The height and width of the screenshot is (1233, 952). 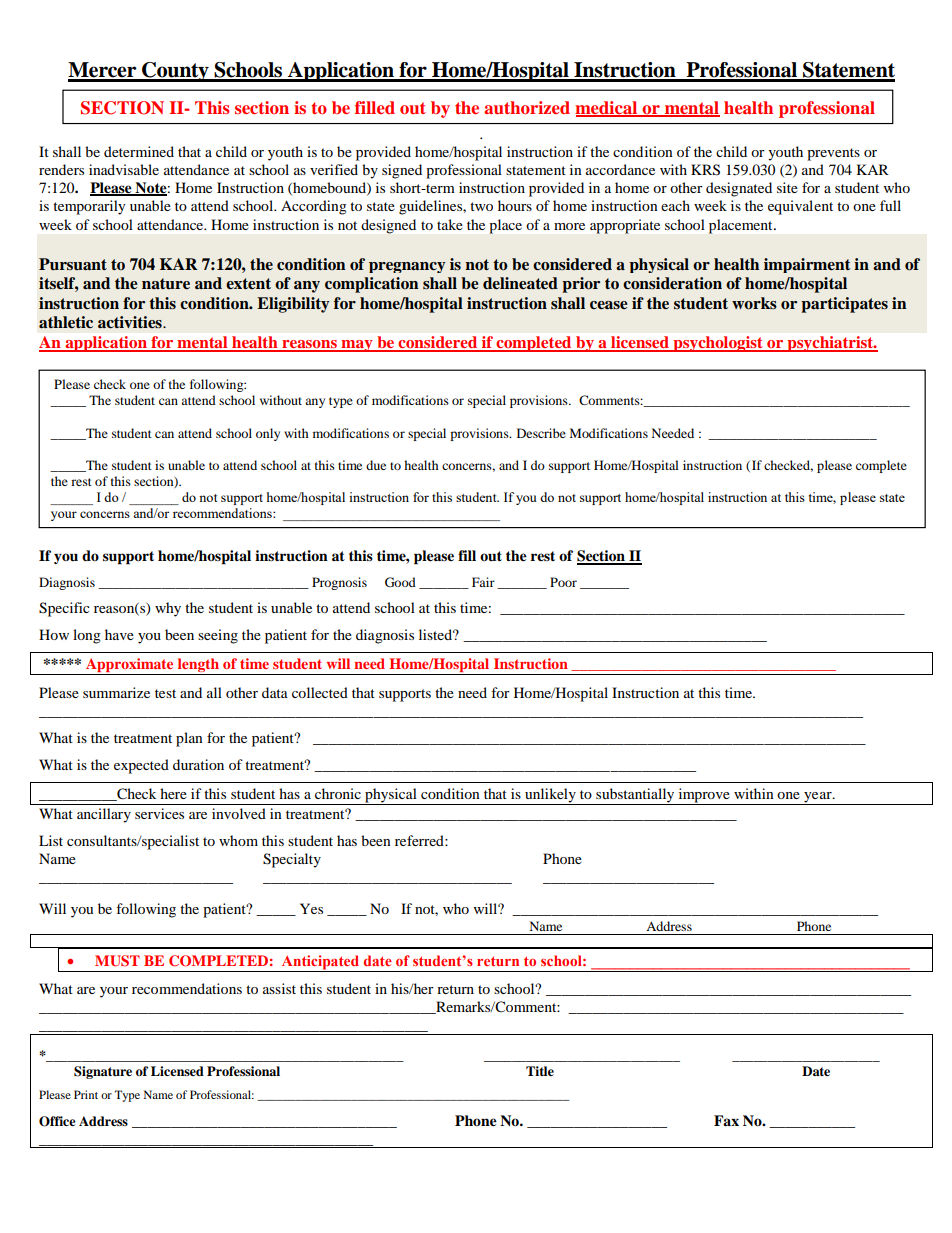 I want to click on Fax, so click(x=726, y=1120).
